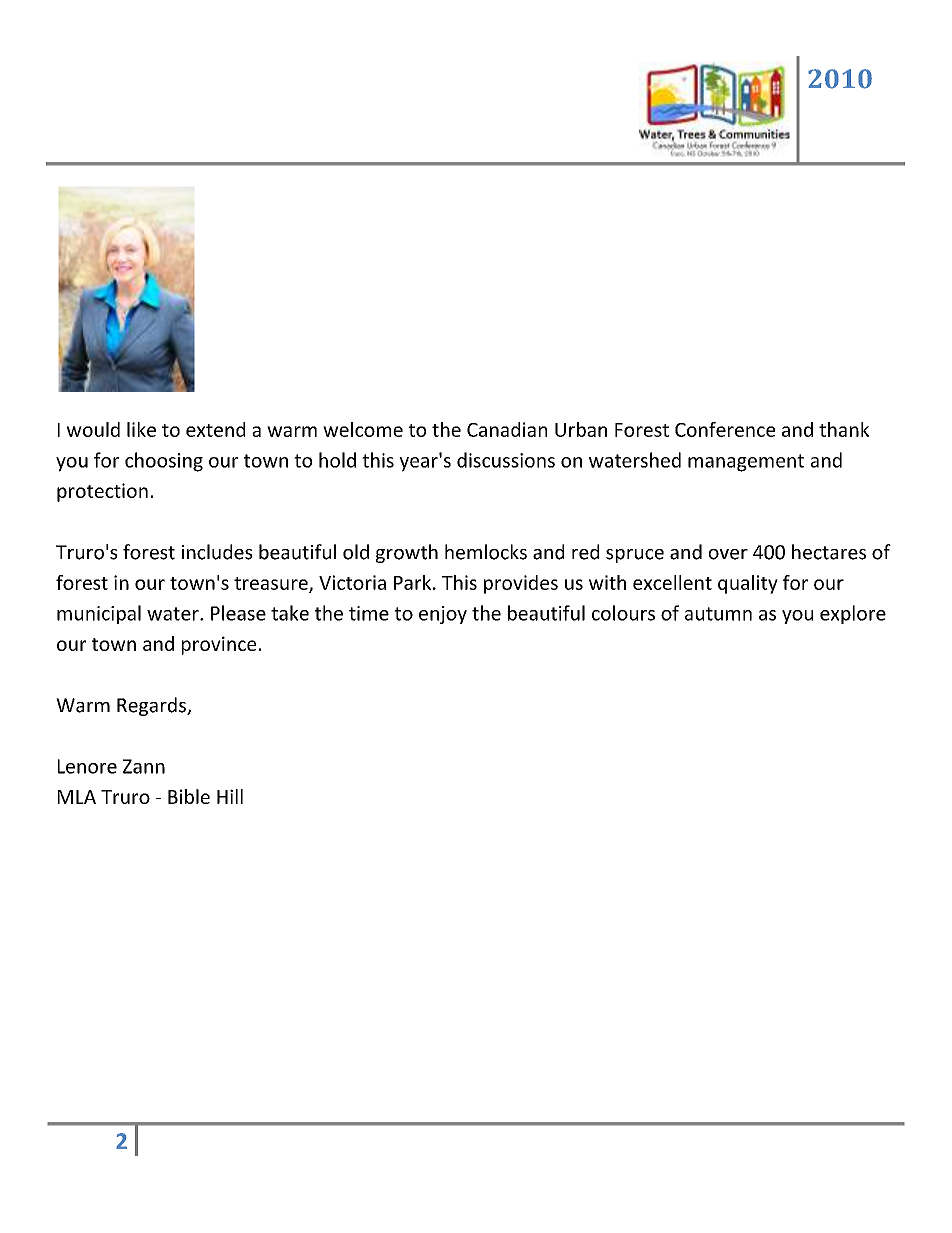 This screenshot has width=952, height=1233. Describe the element at coordinates (141, 429) in the screenshot. I see `like` at that location.
